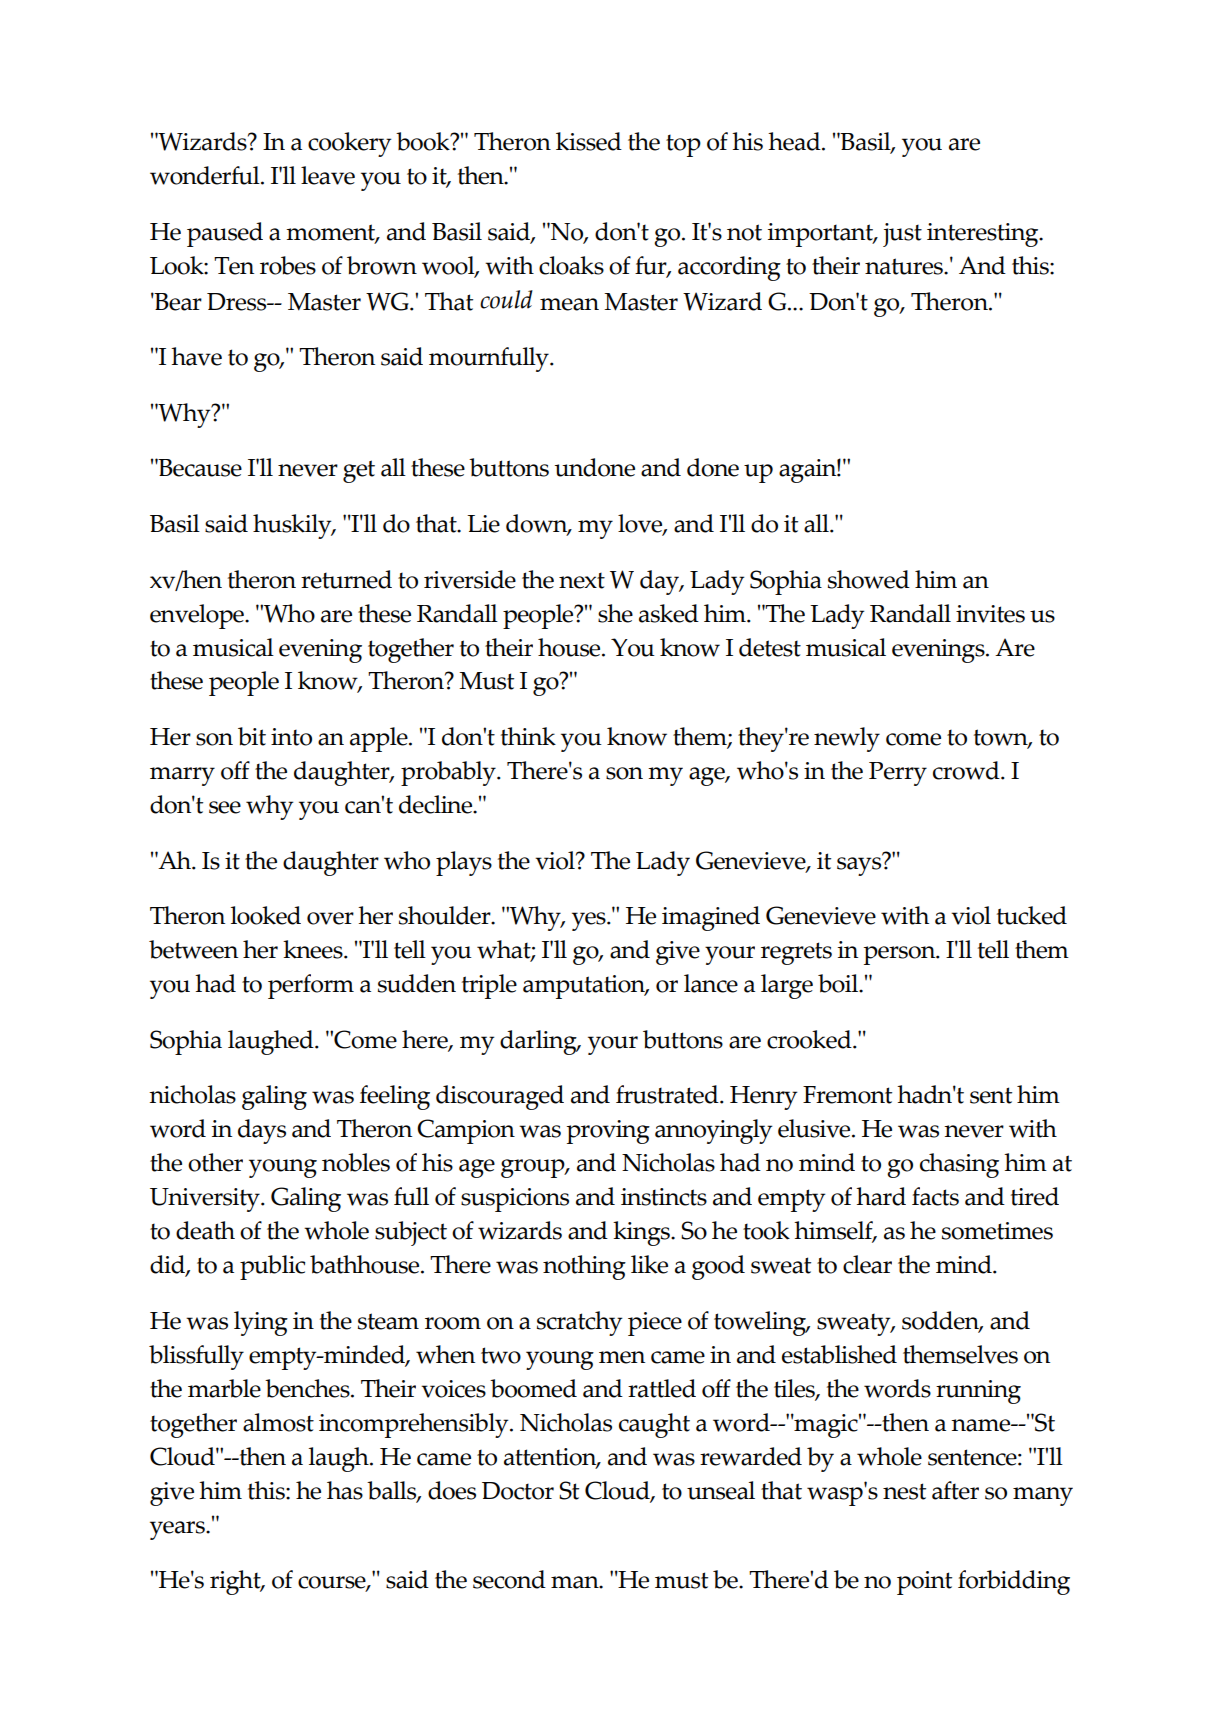  I want to click on yes, so click(590, 921).
